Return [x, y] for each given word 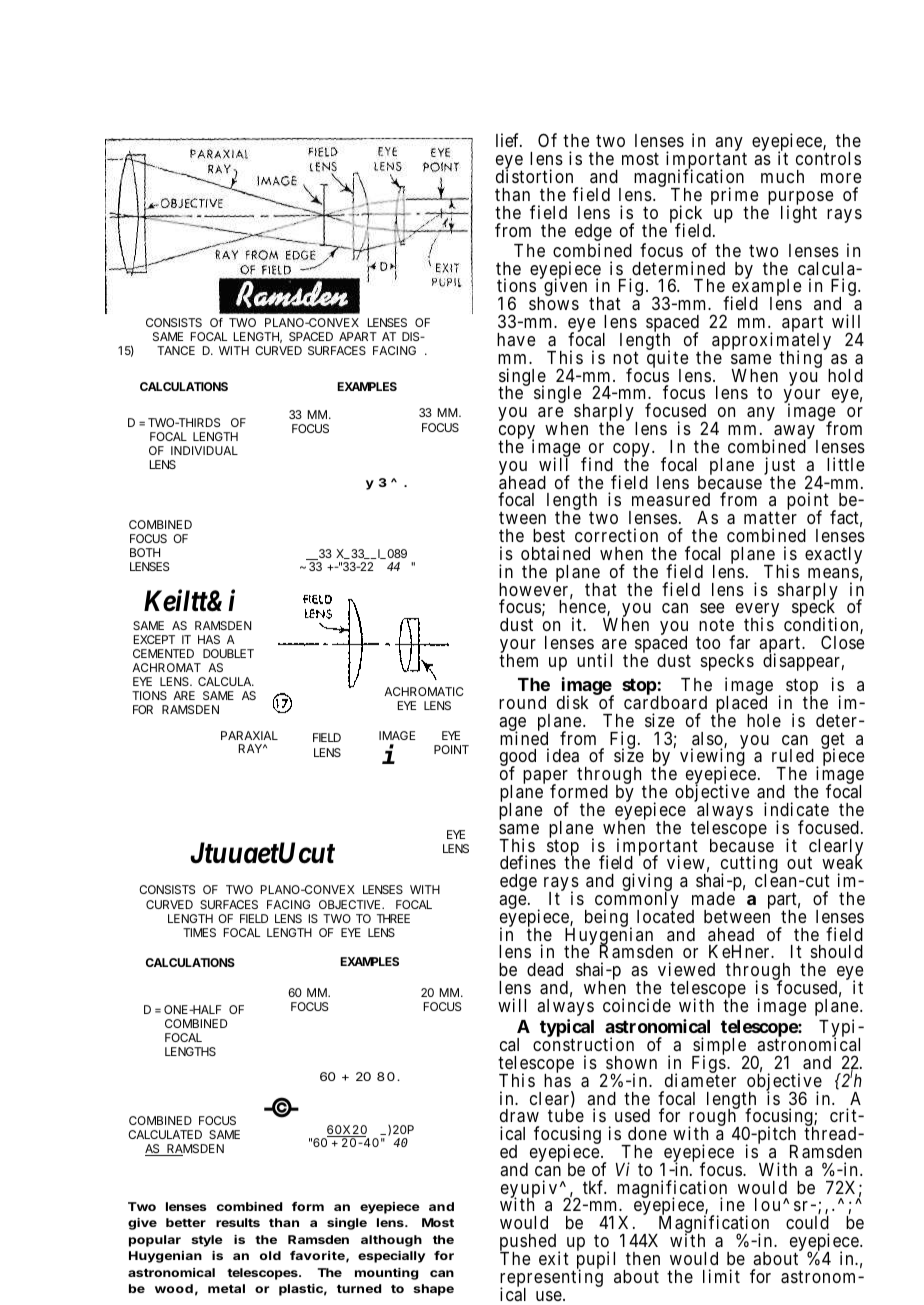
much [782, 176]
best [549, 535]
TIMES [199, 932]
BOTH [145, 552]
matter [770, 518]
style [207, 1241]
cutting [749, 865]
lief [509, 140]
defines [528, 862]
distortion [534, 176]
